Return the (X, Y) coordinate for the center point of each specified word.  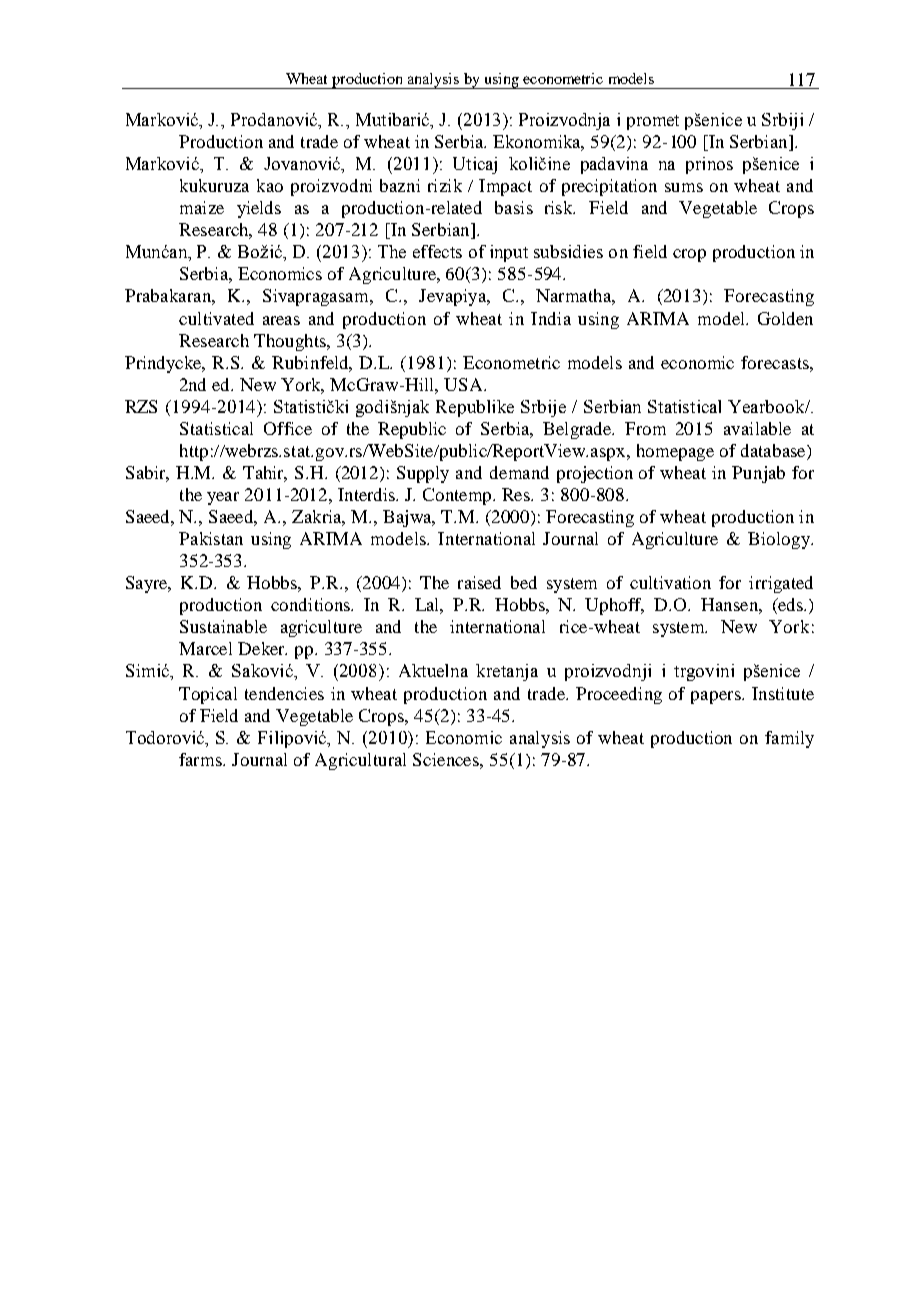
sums (684, 187)
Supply (423, 474)
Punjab (758, 474)
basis (514, 207)
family (789, 739)
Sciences (447, 759)
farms (201, 759)
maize (202, 207)
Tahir (265, 474)
